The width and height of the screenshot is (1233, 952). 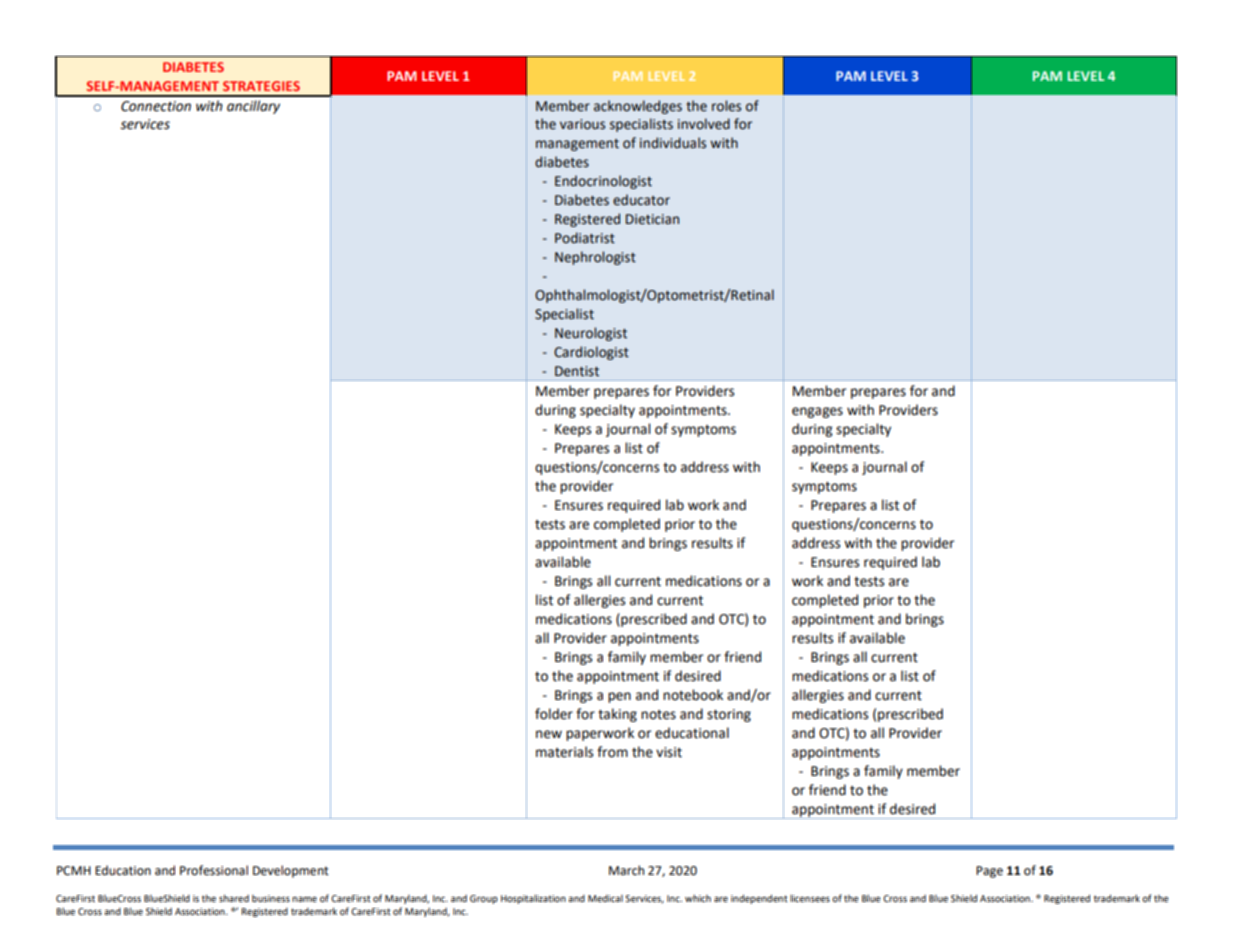 What do you see at coordinates (582, 124) in the screenshot?
I see `various` at bounding box center [582, 124].
